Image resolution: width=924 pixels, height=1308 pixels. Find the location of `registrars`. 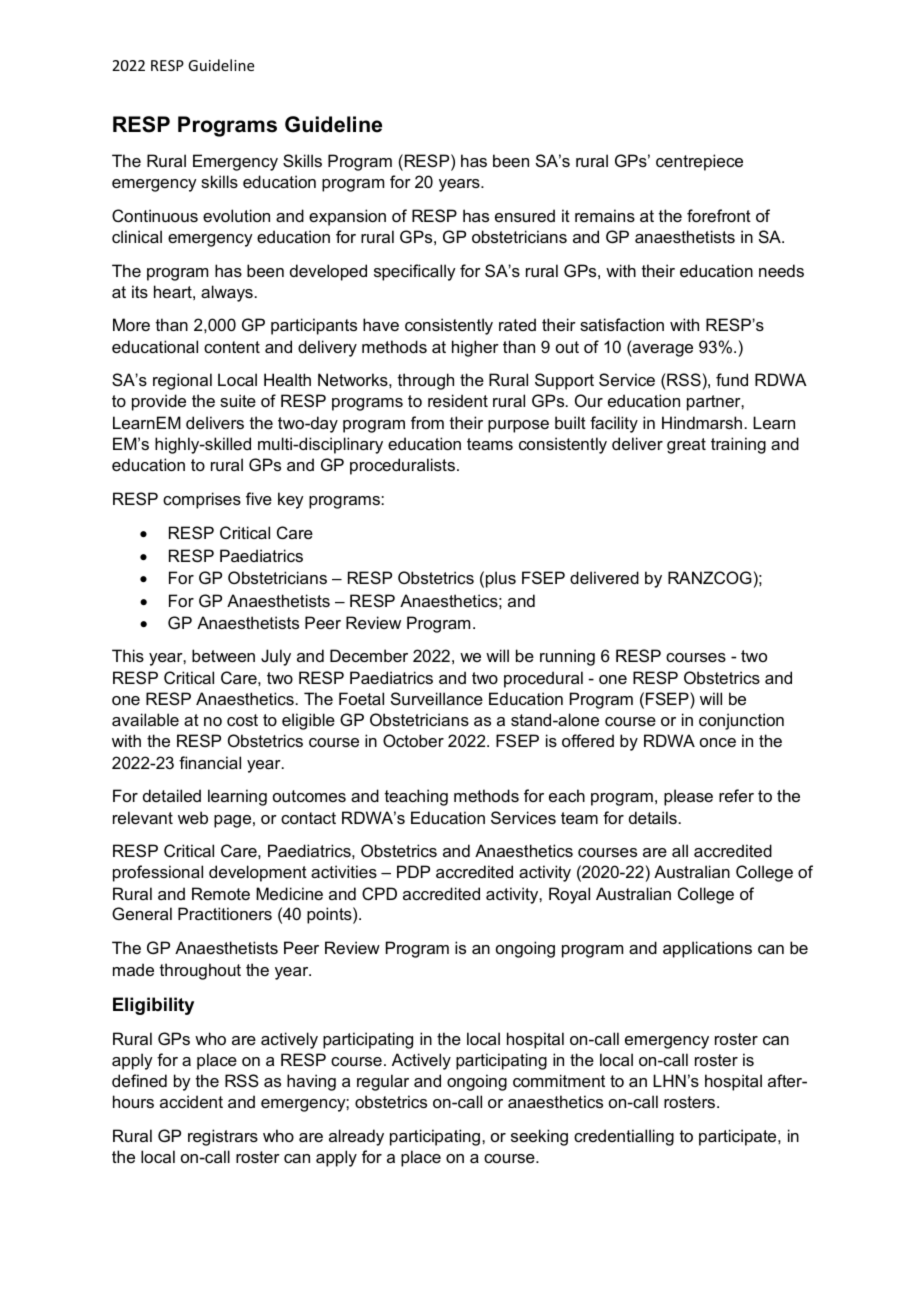

registrars is located at coordinates (223, 1137).
